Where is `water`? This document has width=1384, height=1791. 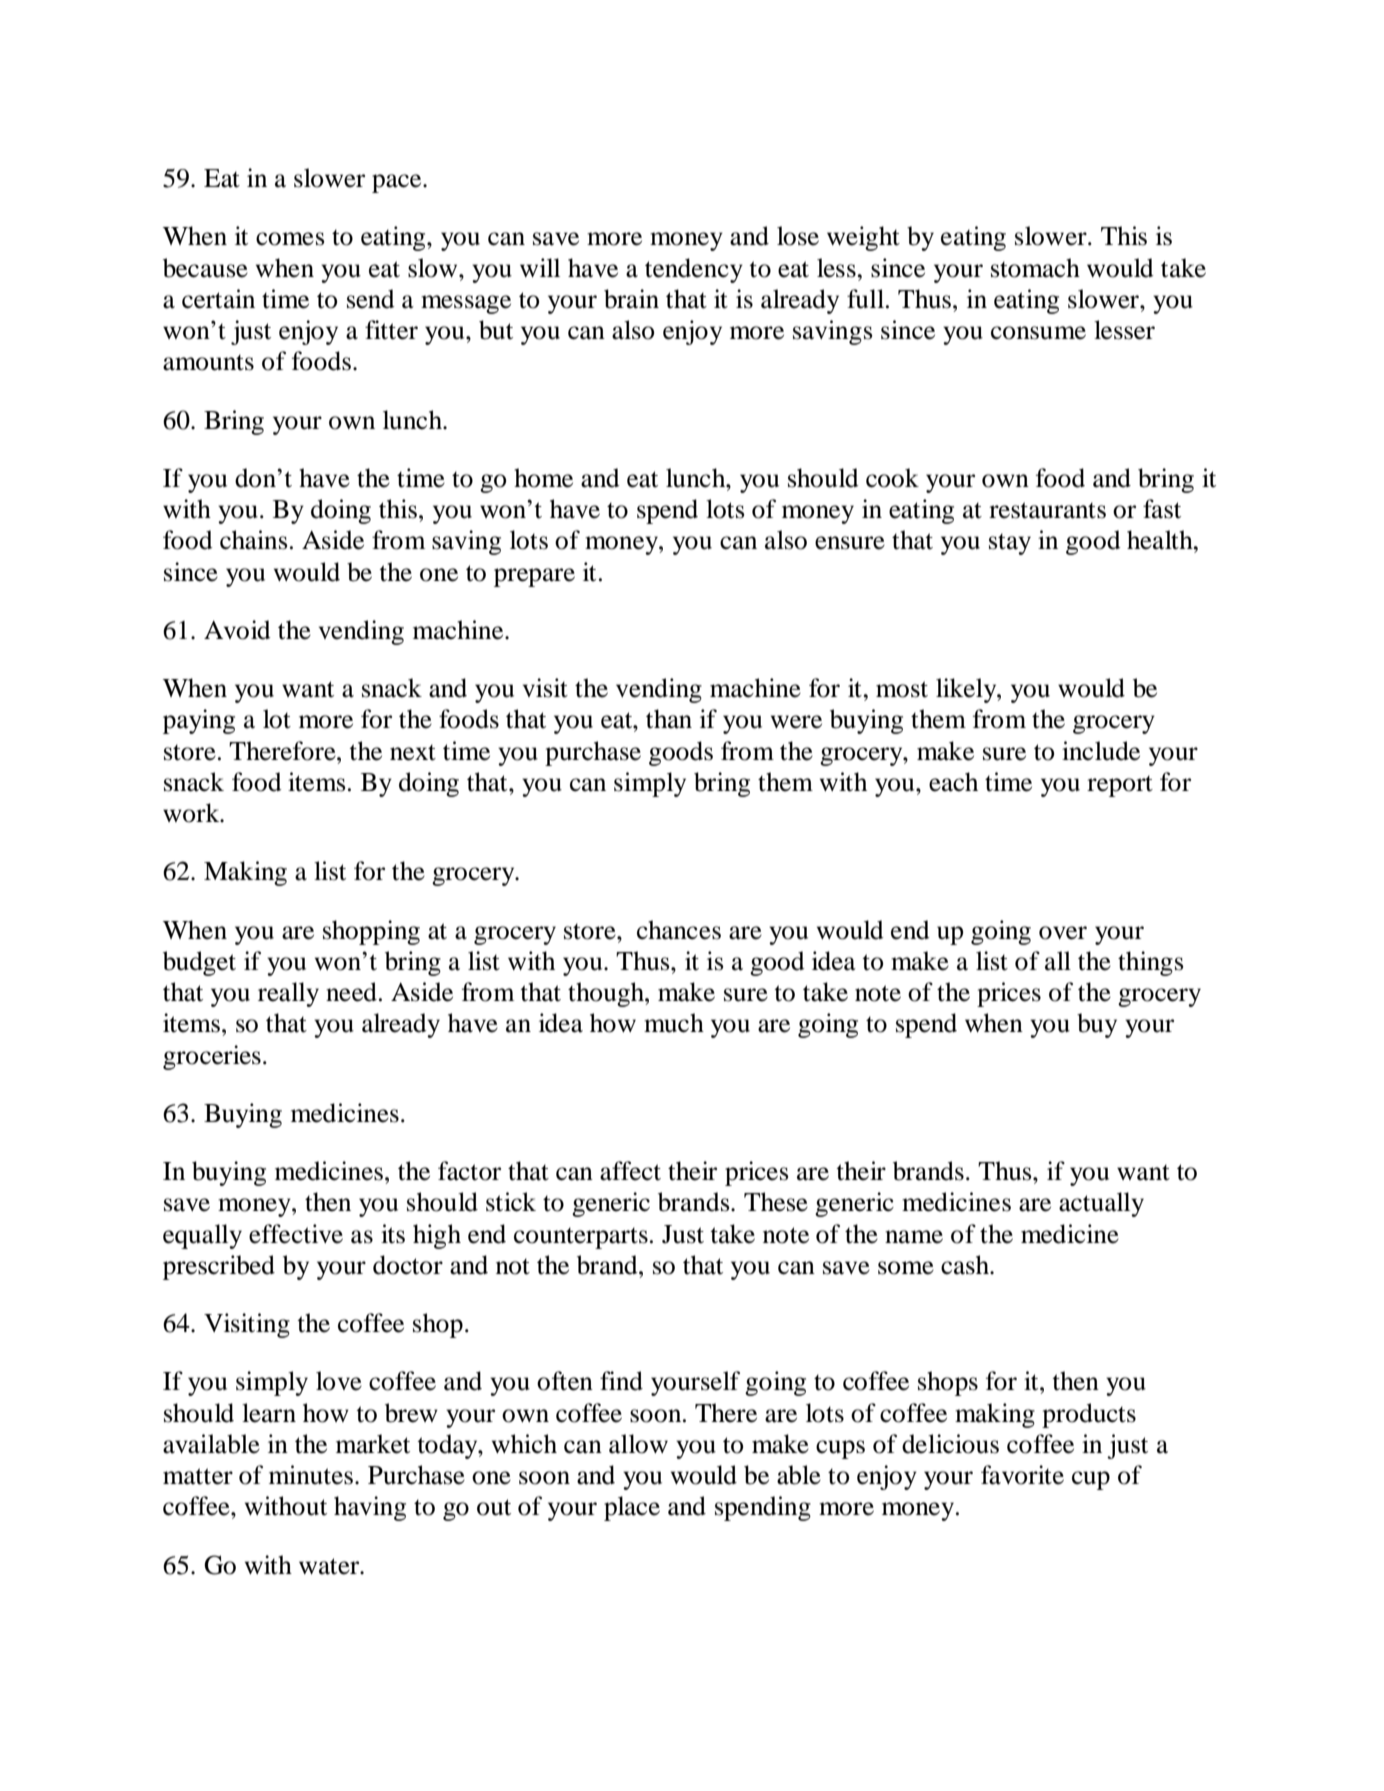
water is located at coordinates (330, 1566).
